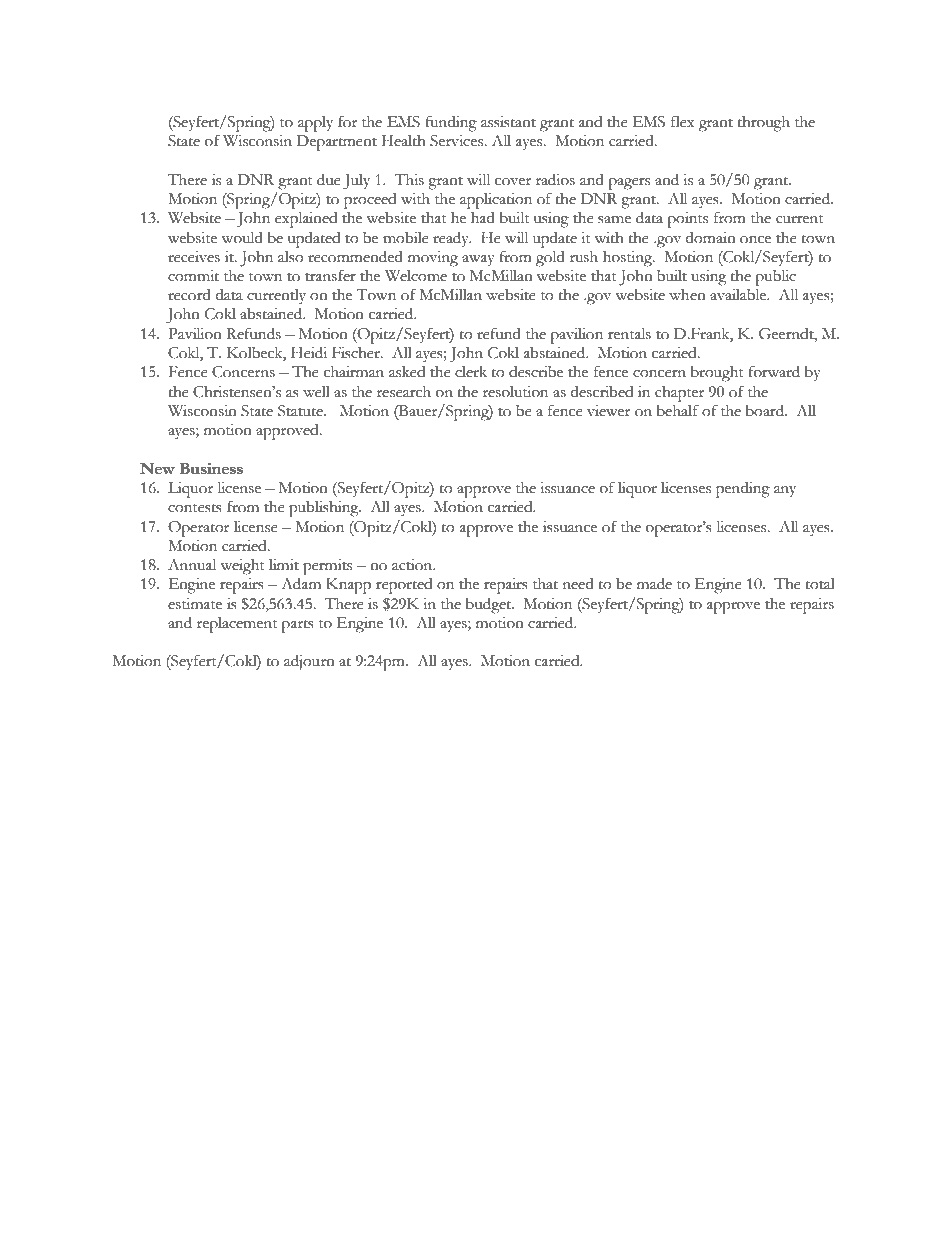 The image size is (952, 1233). Describe the element at coordinates (237, 625) in the image. I see `replacement` at that location.
